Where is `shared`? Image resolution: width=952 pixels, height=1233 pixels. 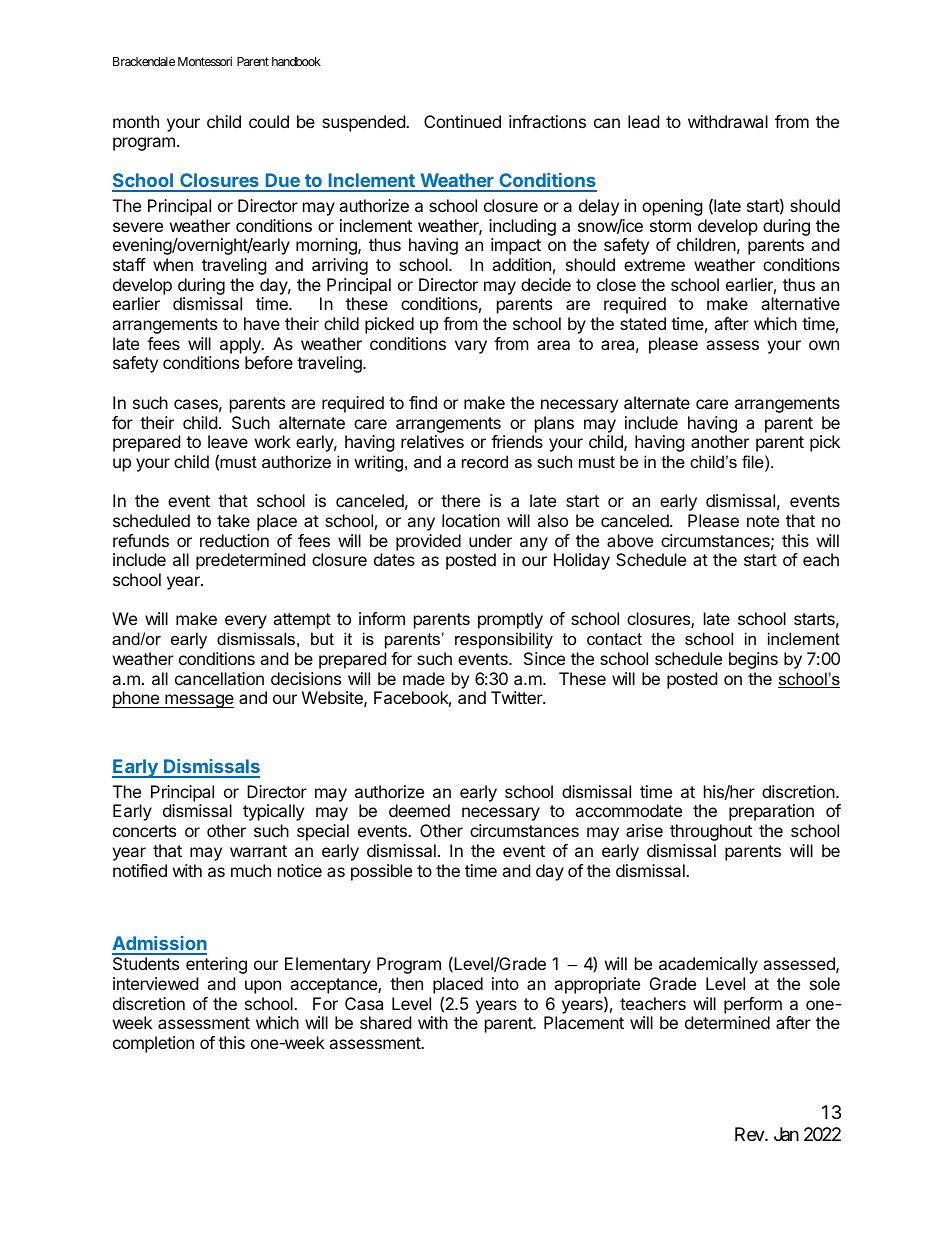 shared is located at coordinates (385, 1022).
